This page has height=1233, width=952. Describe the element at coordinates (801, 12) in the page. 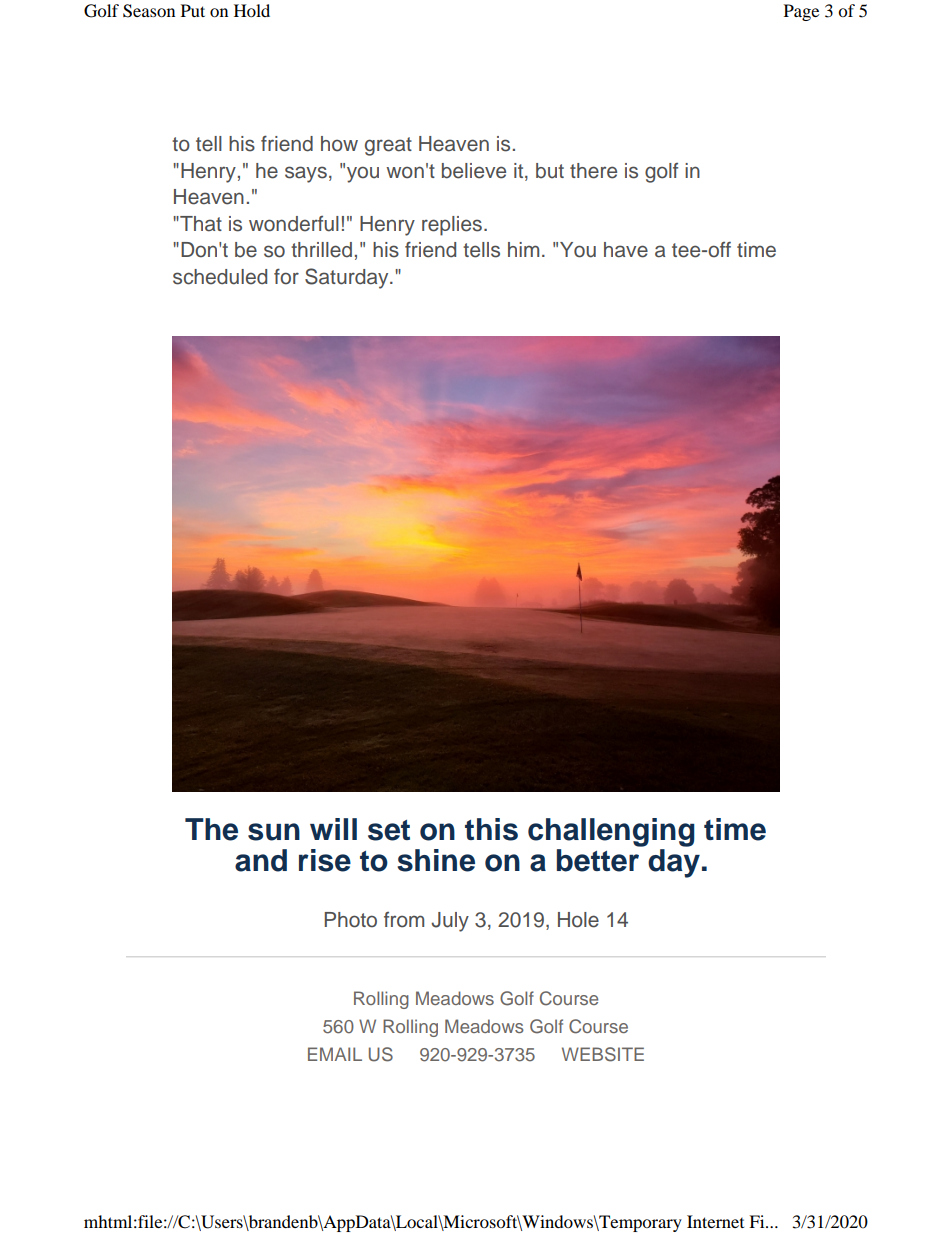

I see `Page` at that location.
